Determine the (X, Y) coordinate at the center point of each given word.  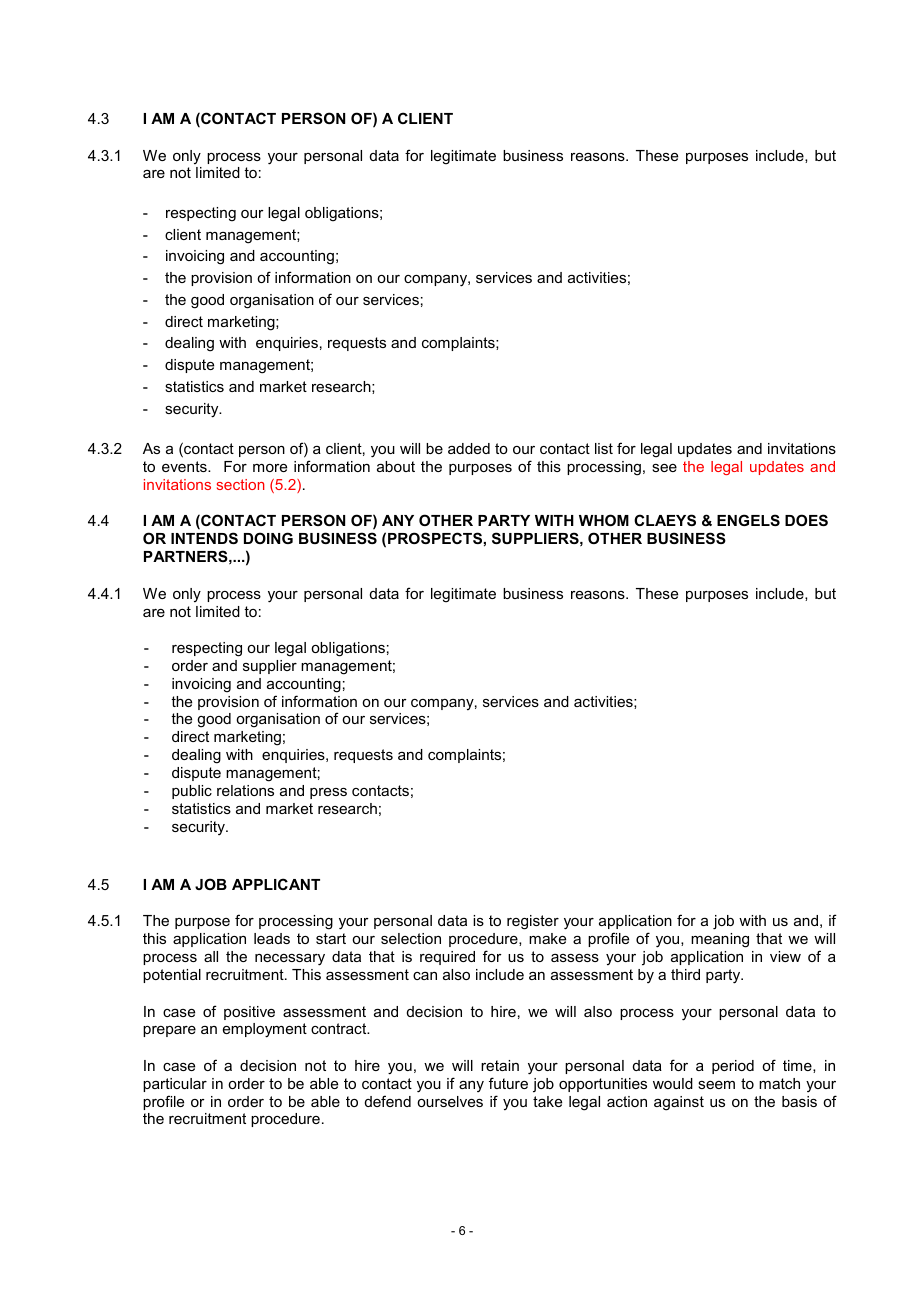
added (469, 448)
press (328, 793)
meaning (720, 940)
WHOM (604, 520)
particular (175, 1085)
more (270, 468)
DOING (268, 538)
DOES (806, 520)
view (785, 956)
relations (245, 790)
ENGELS (748, 520)
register (533, 922)
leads (272, 938)
